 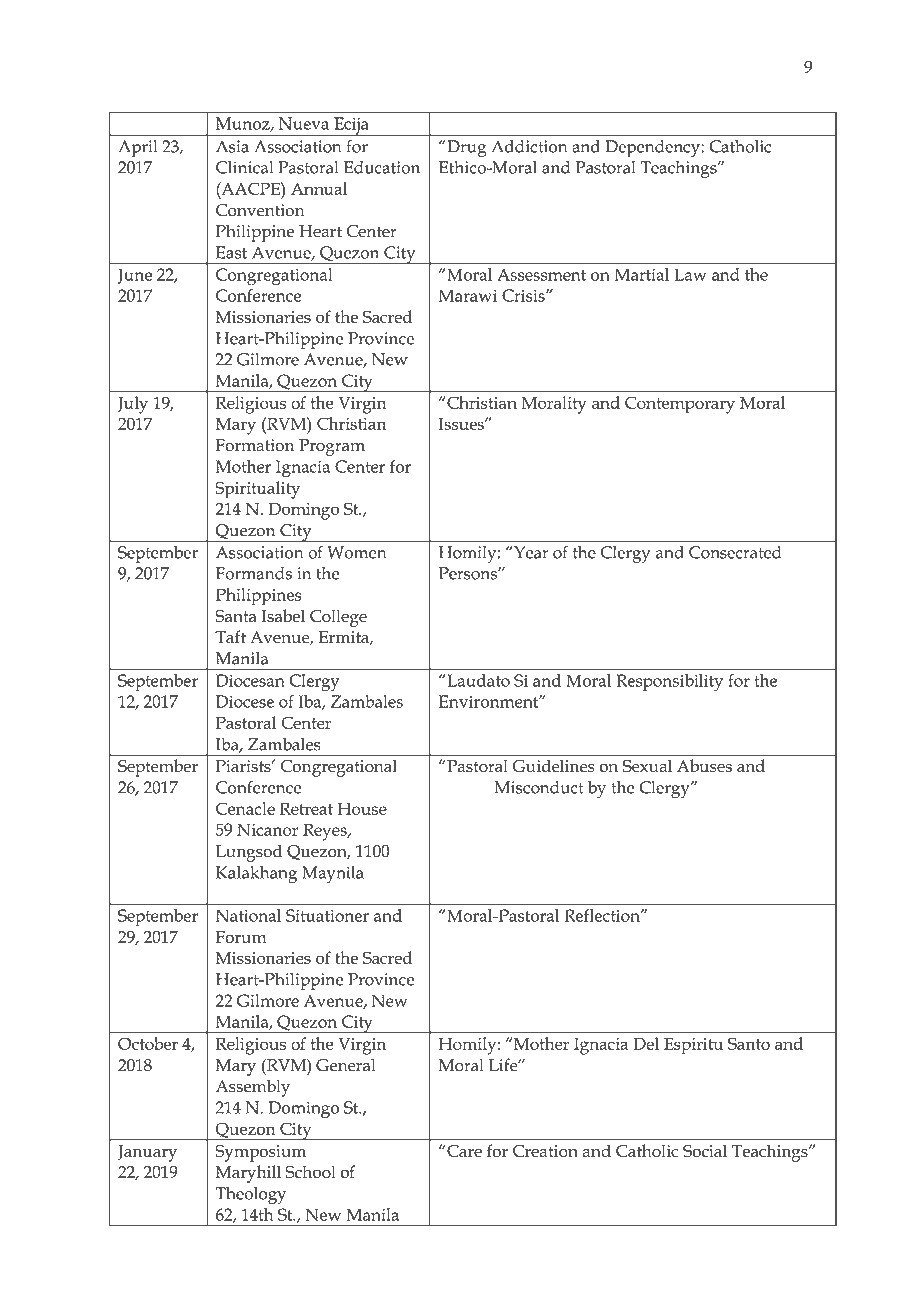 What do you see at coordinates (469, 573) in the document?
I see `Persons` at bounding box center [469, 573].
